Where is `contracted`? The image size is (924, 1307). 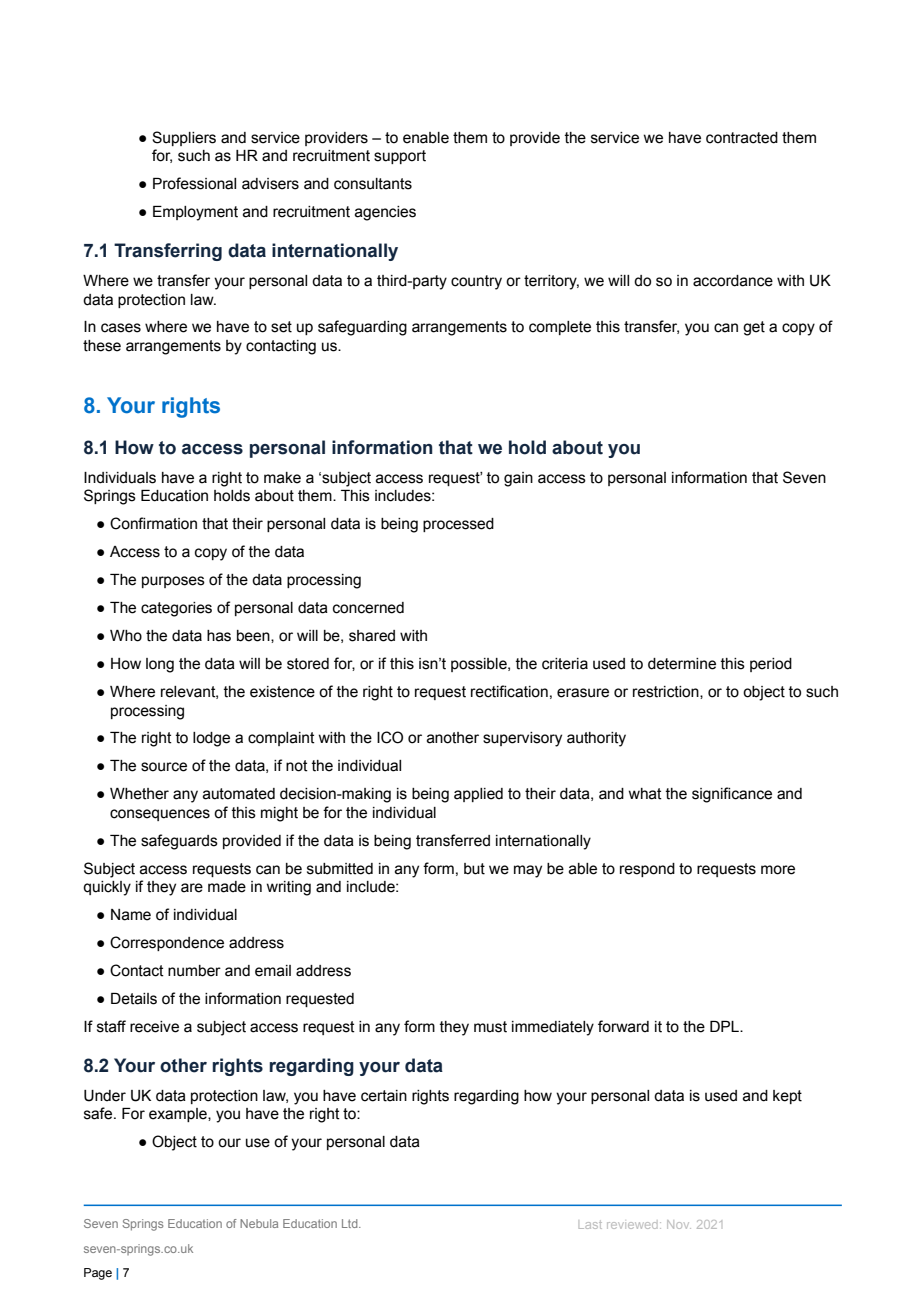
contracted is located at coordinates (742, 138).
